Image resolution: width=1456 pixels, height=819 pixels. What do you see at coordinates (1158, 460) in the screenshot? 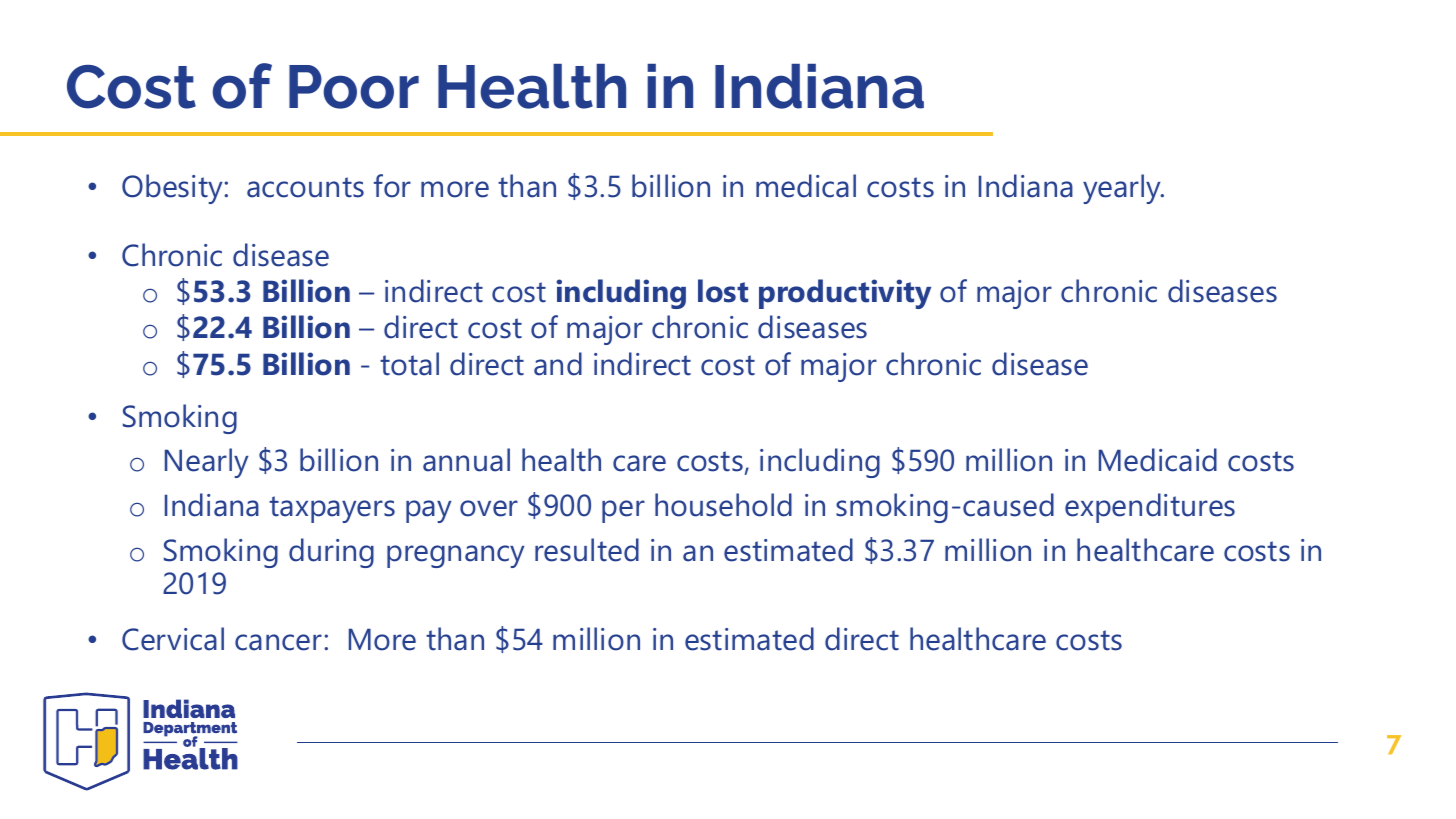
I see `Medicaid` at bounding box center [1158, 460].
